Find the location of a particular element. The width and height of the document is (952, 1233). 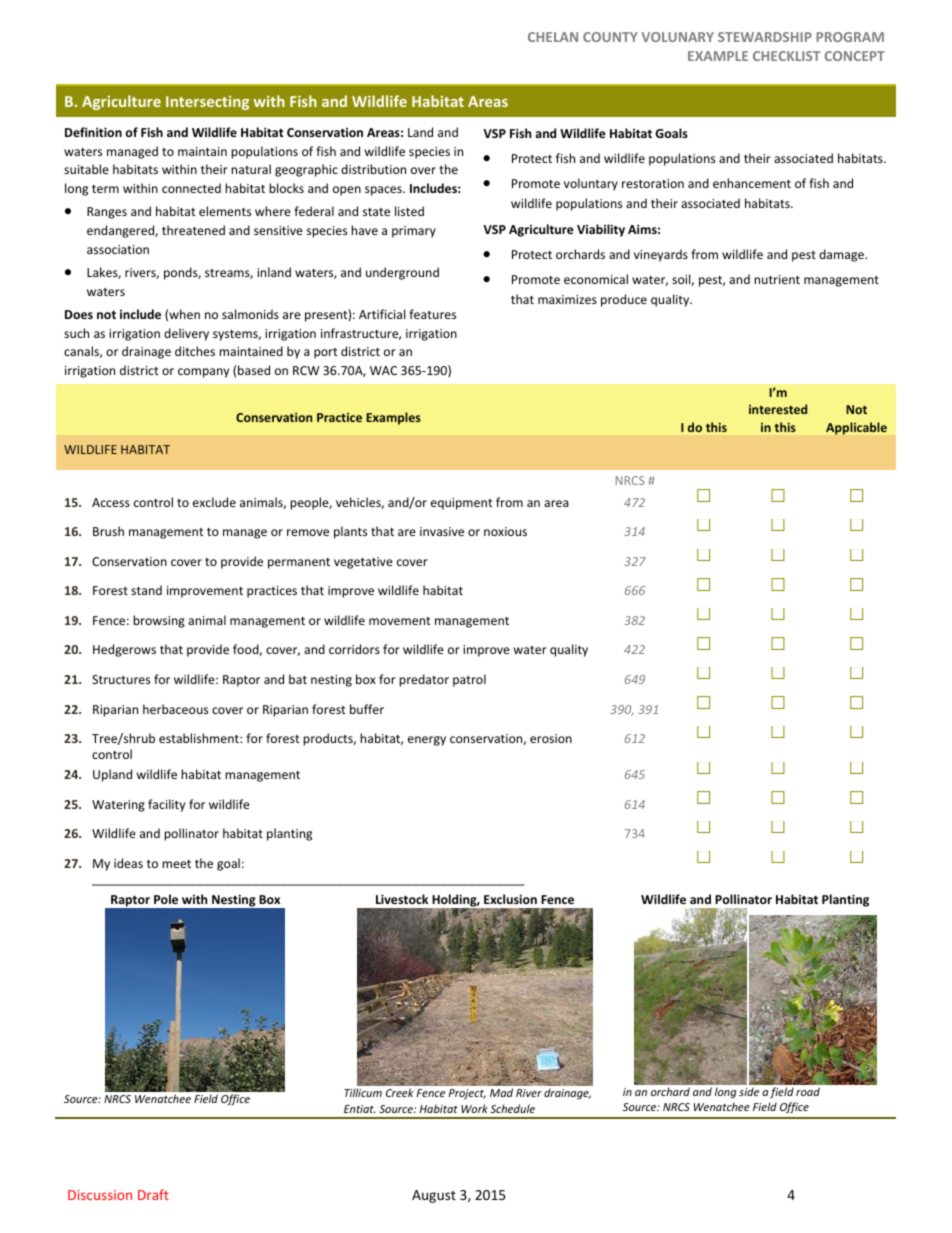

energy is located at coordinates (427, 741).
